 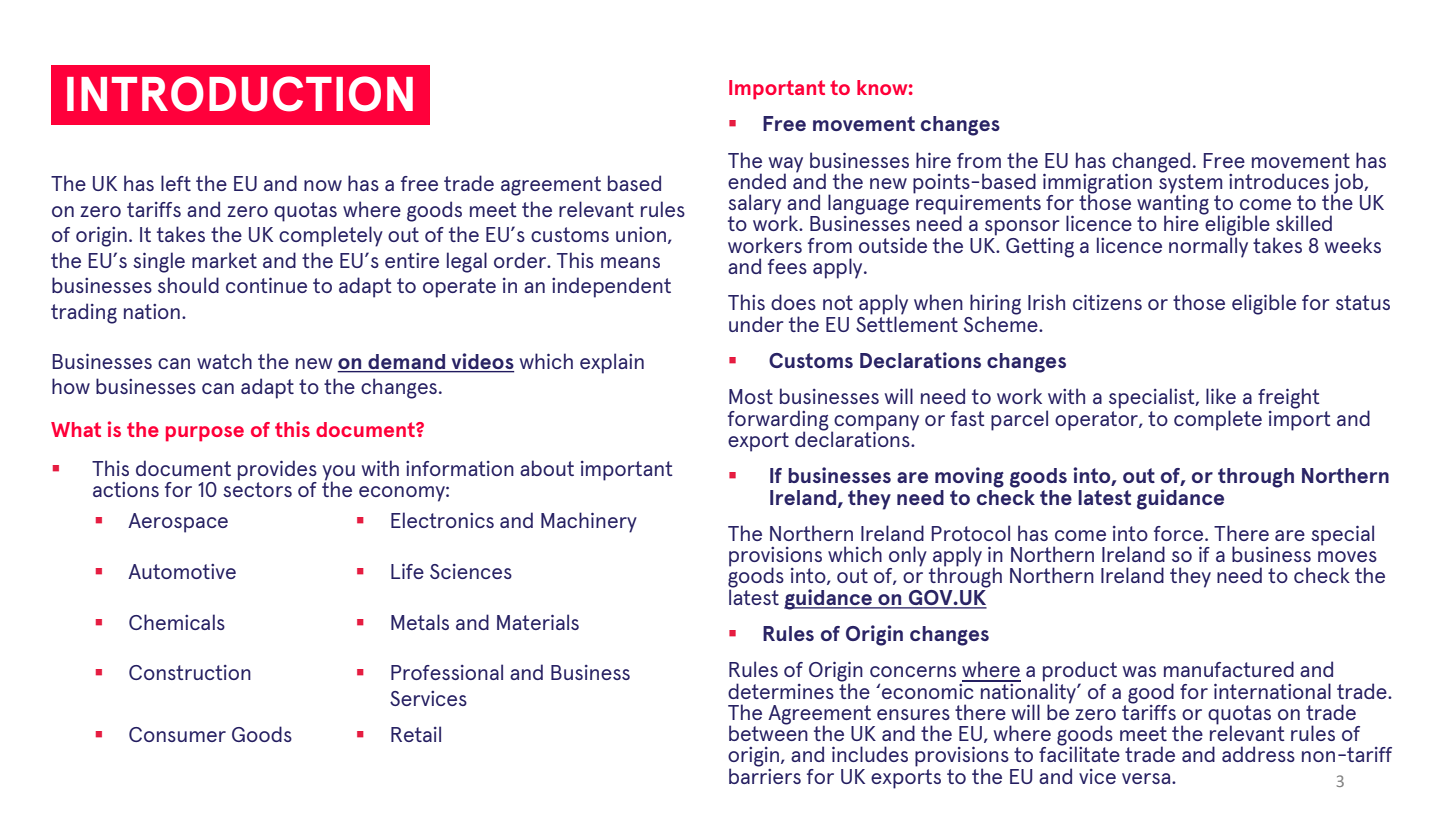 I want to click on system, so click(x=1190, y=183).
